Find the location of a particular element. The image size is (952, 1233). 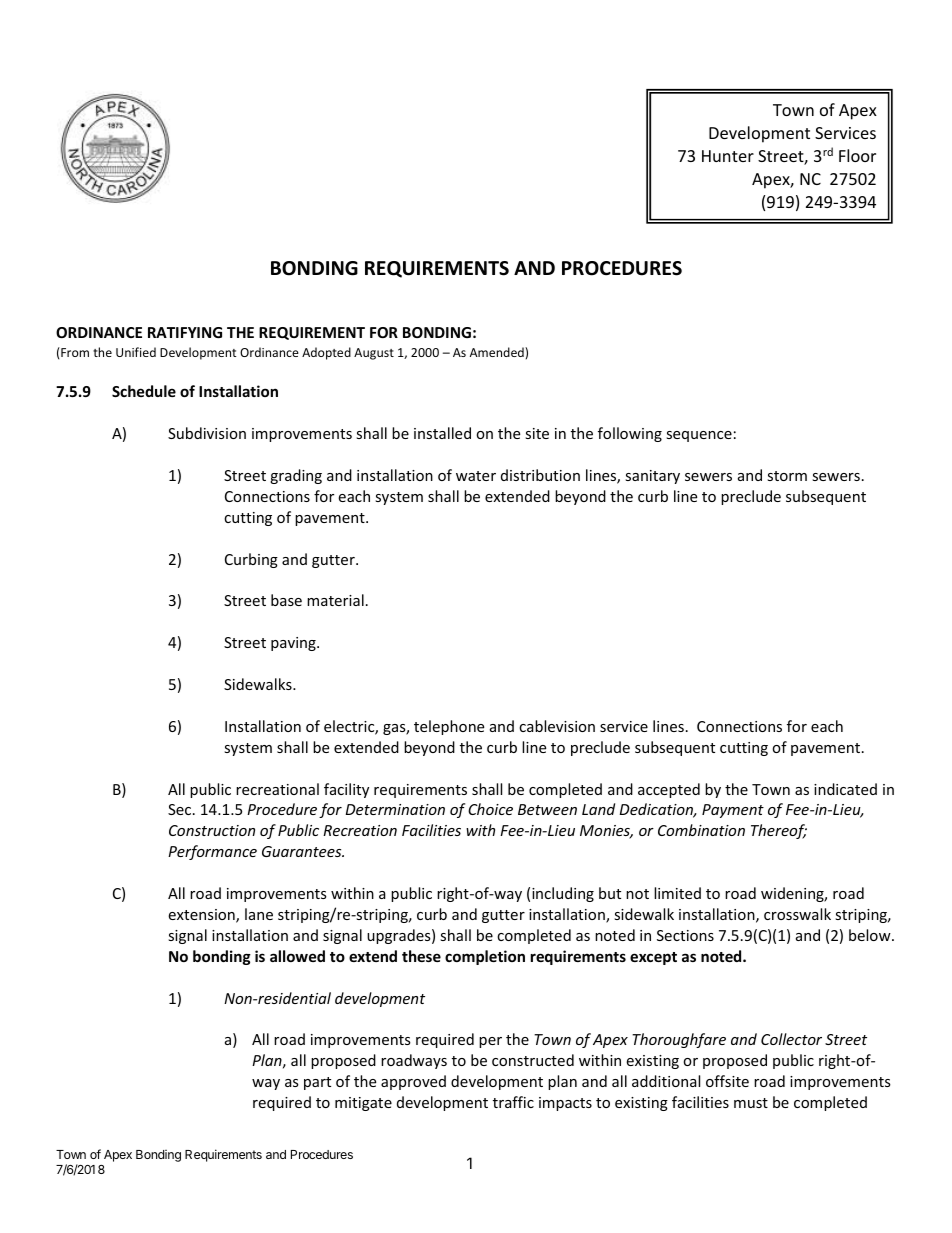

material is located at coordinates (335, 600).
